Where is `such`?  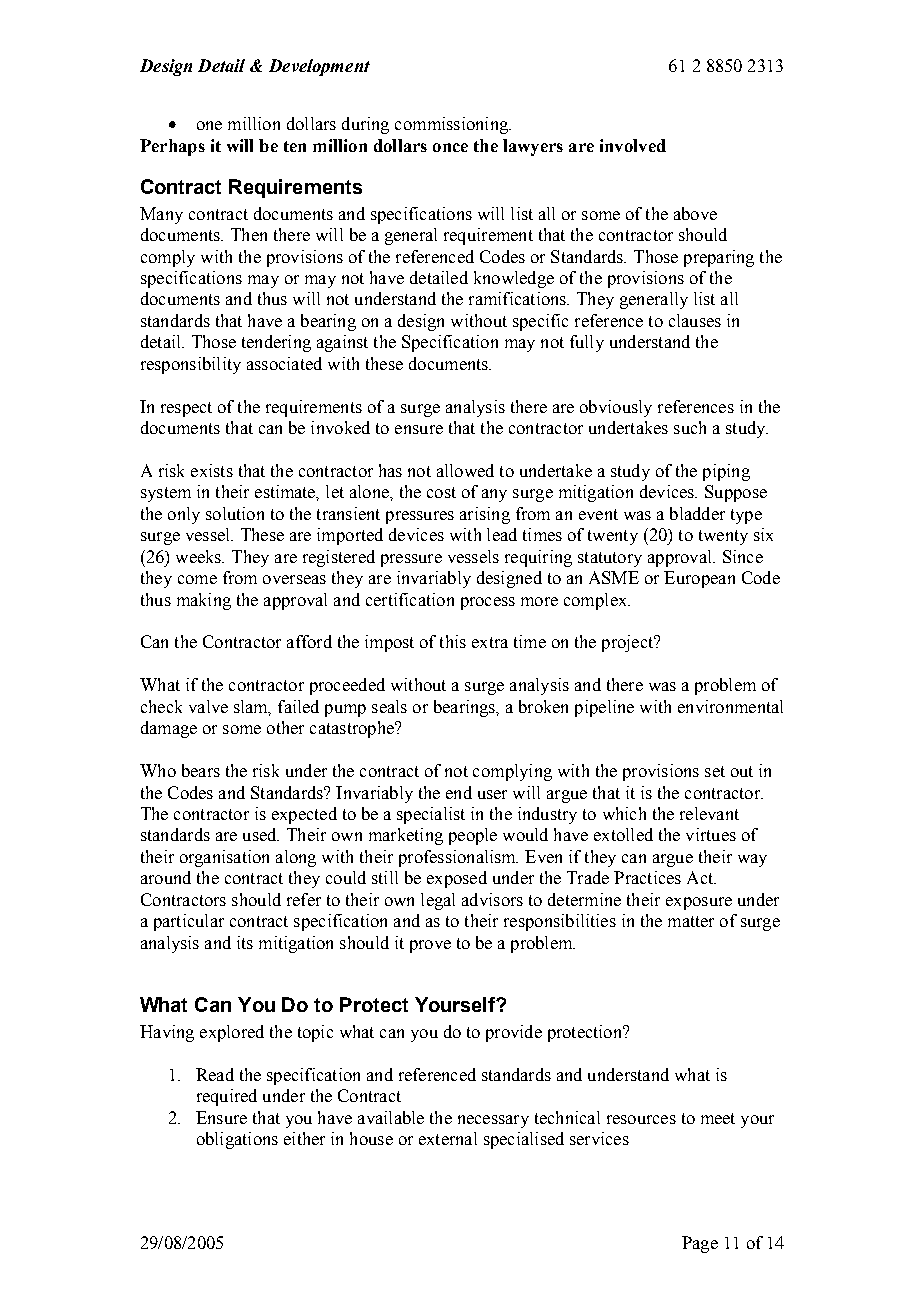 such is located at coordinates (690, 427).
